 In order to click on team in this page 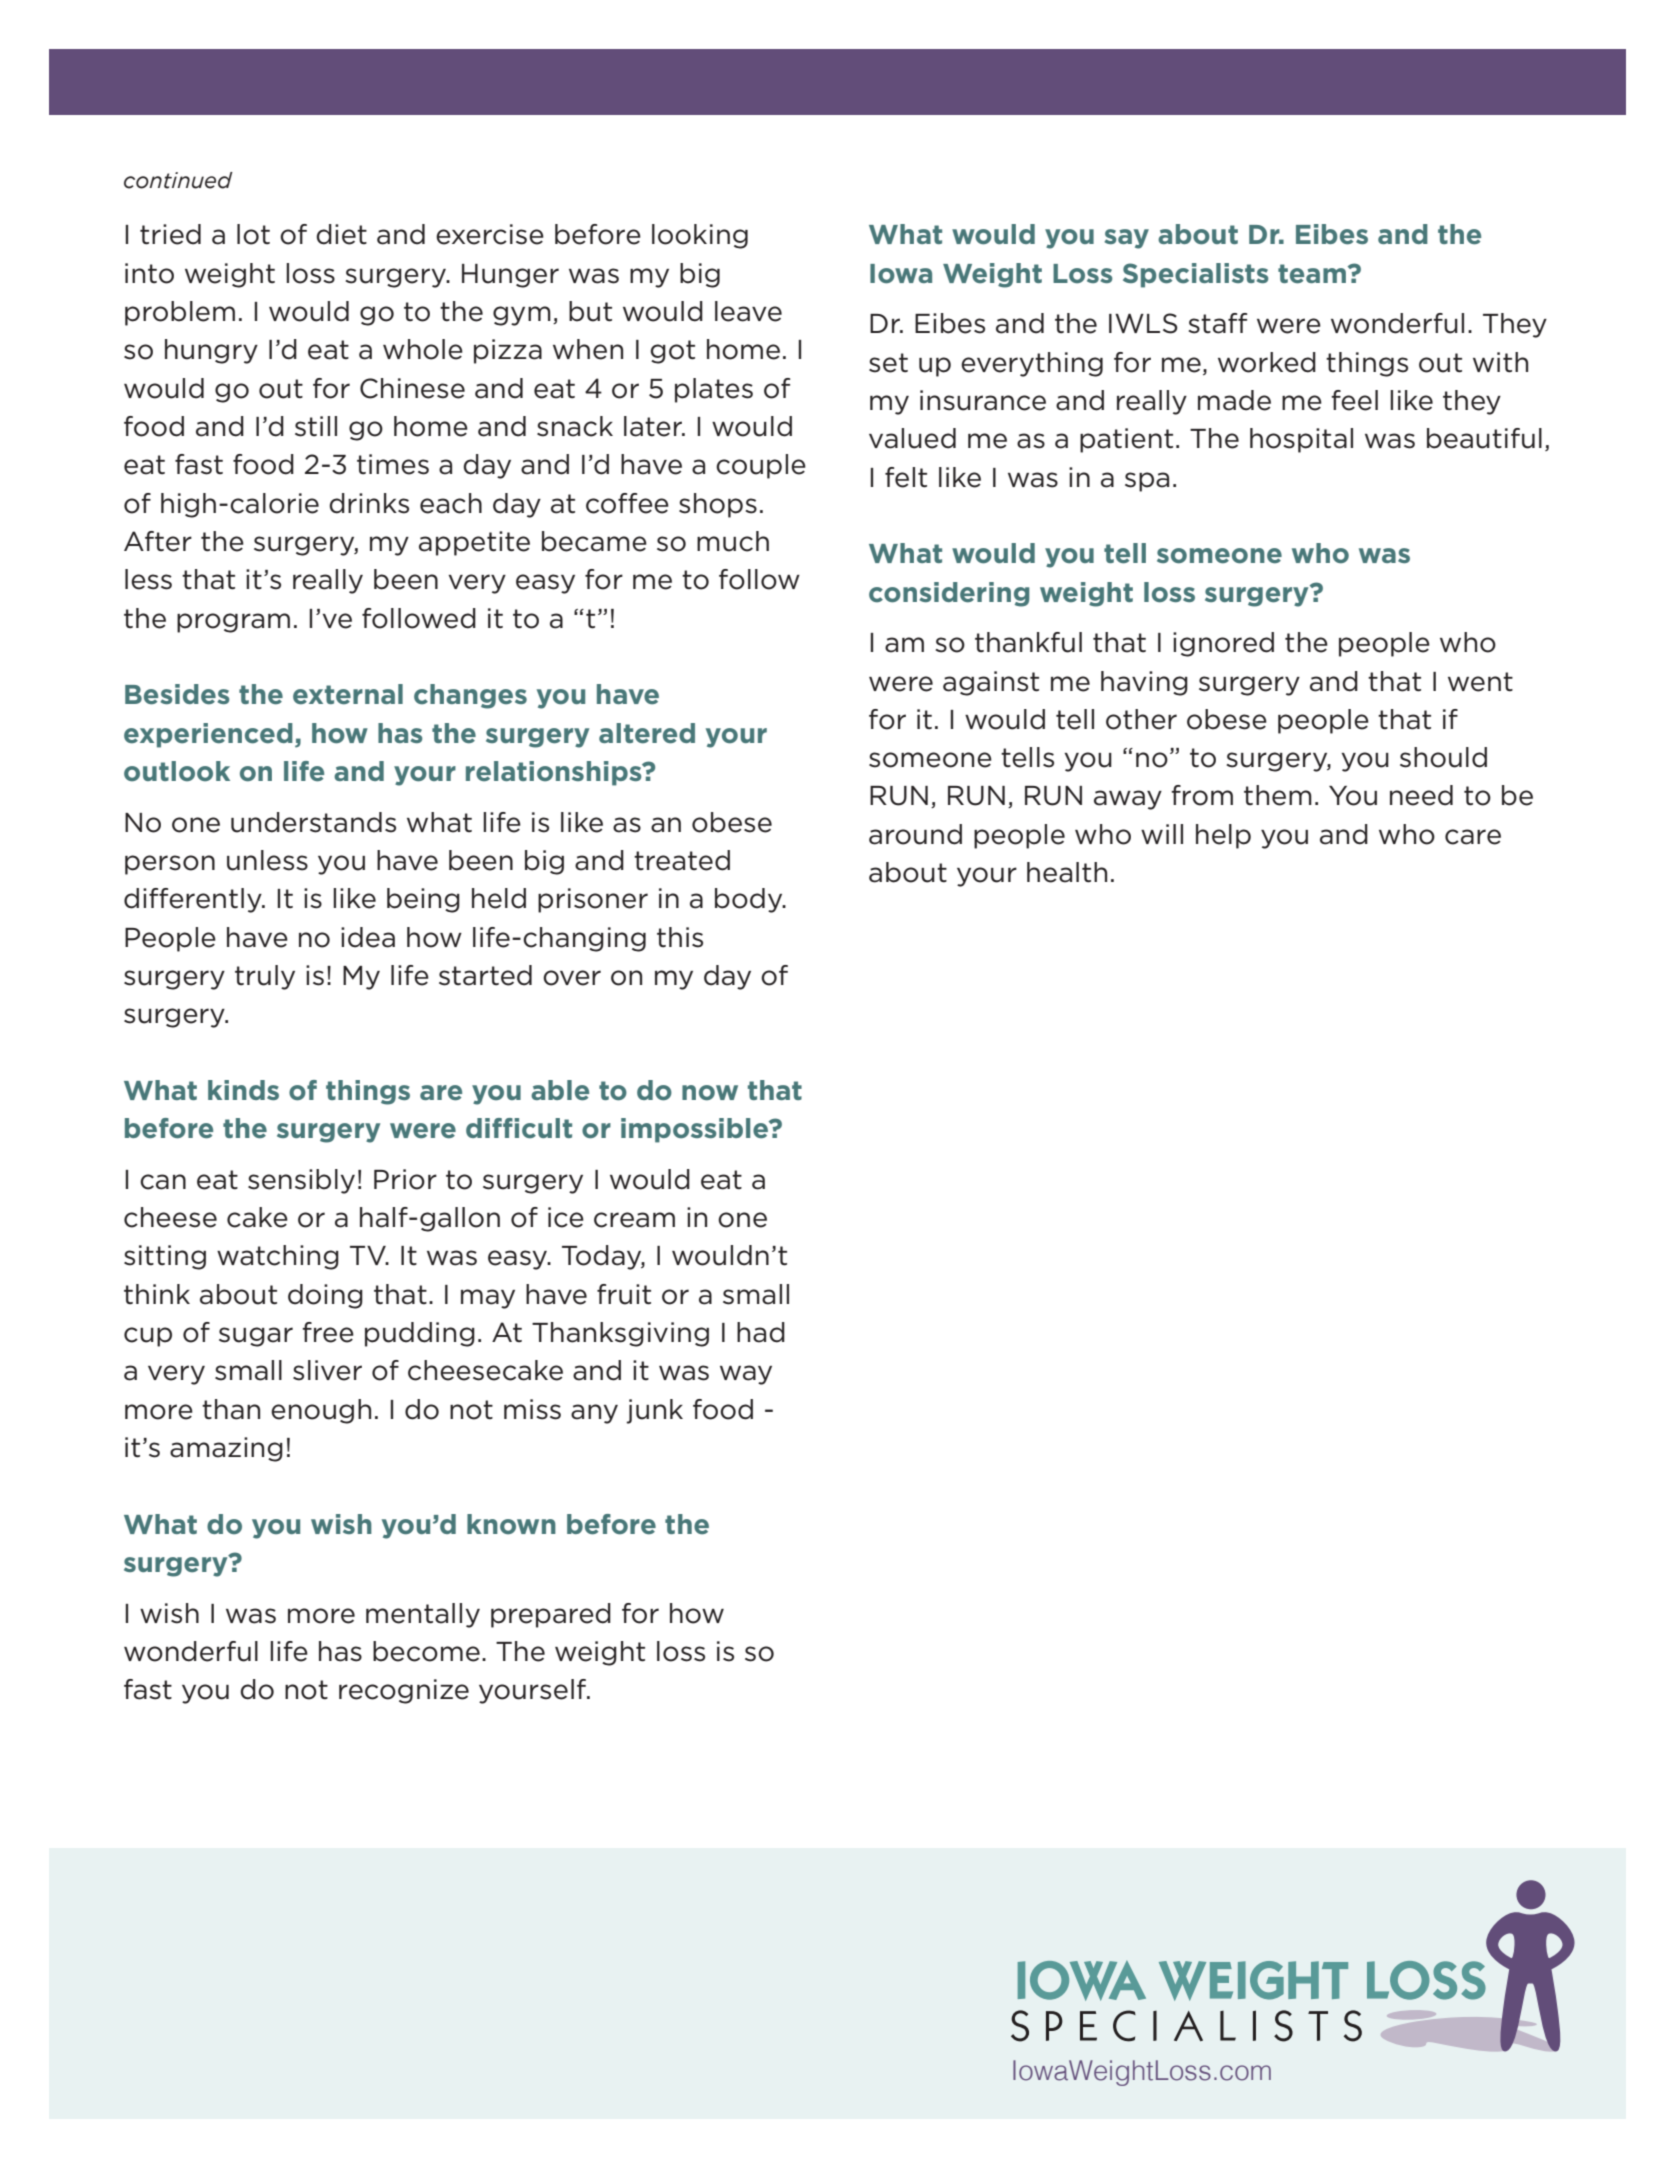, I will do `click(1313, 274)`.
